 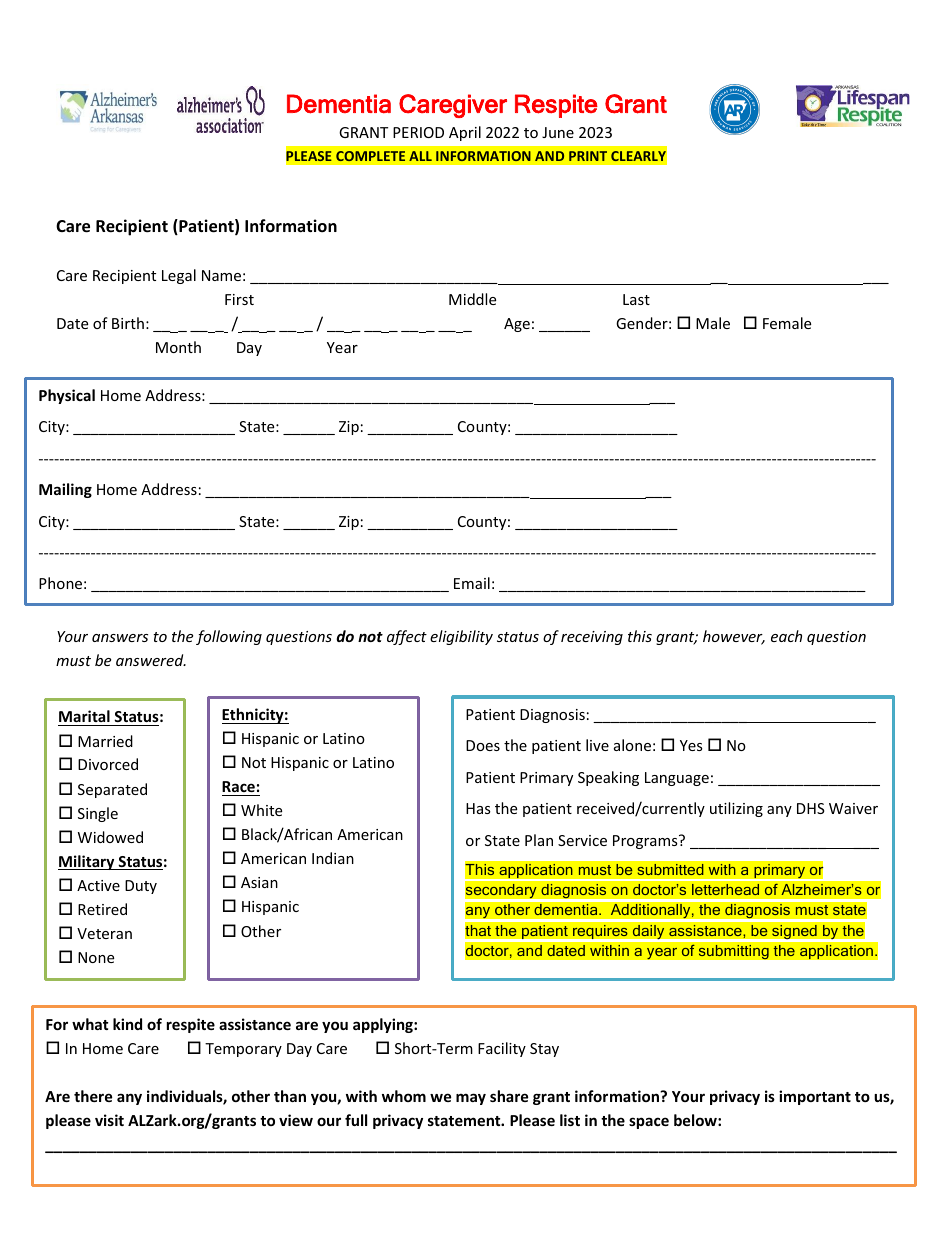 I want to click on Legal, so click(x=179, y=276).
